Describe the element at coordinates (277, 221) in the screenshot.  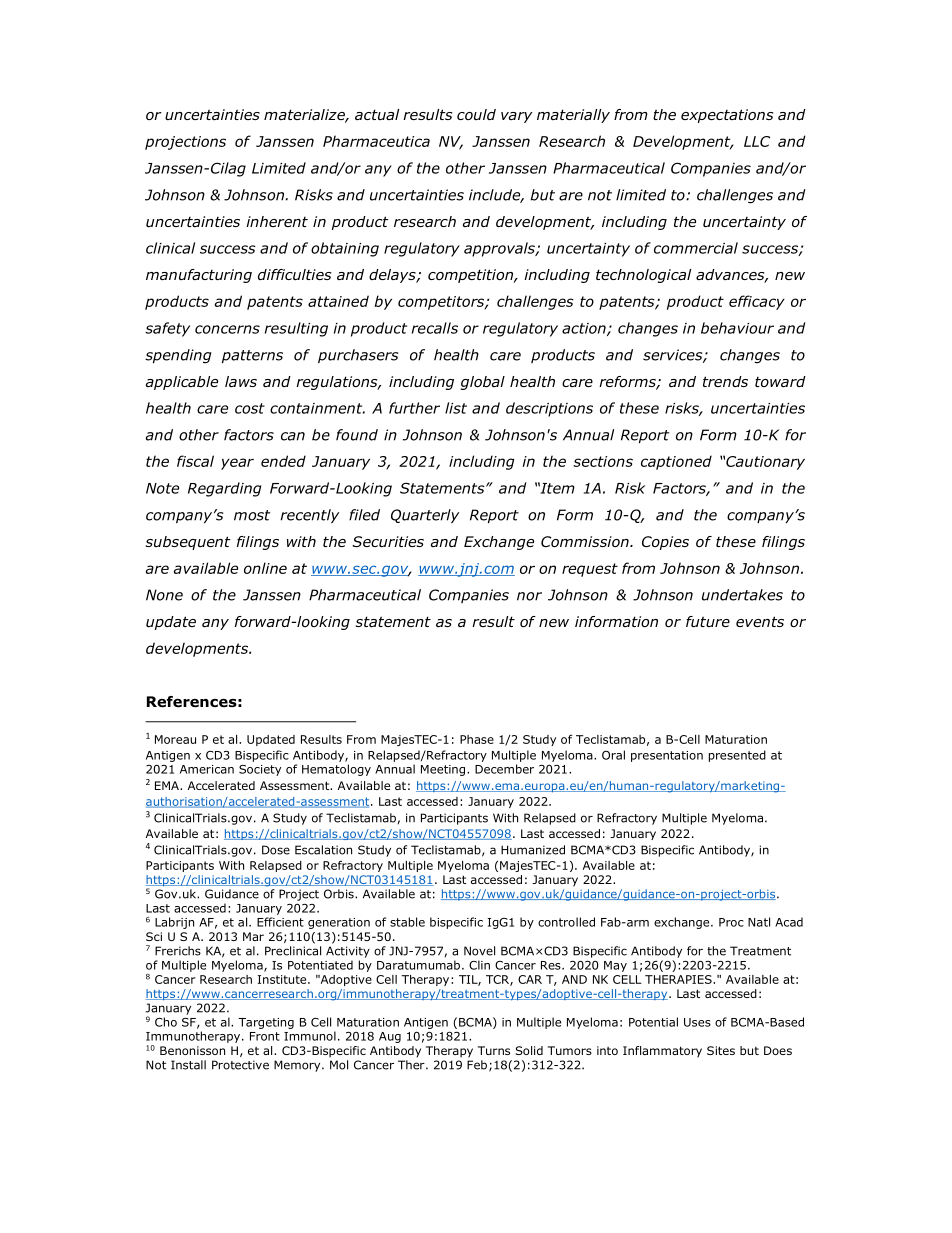
I see `inherent` at that location.
